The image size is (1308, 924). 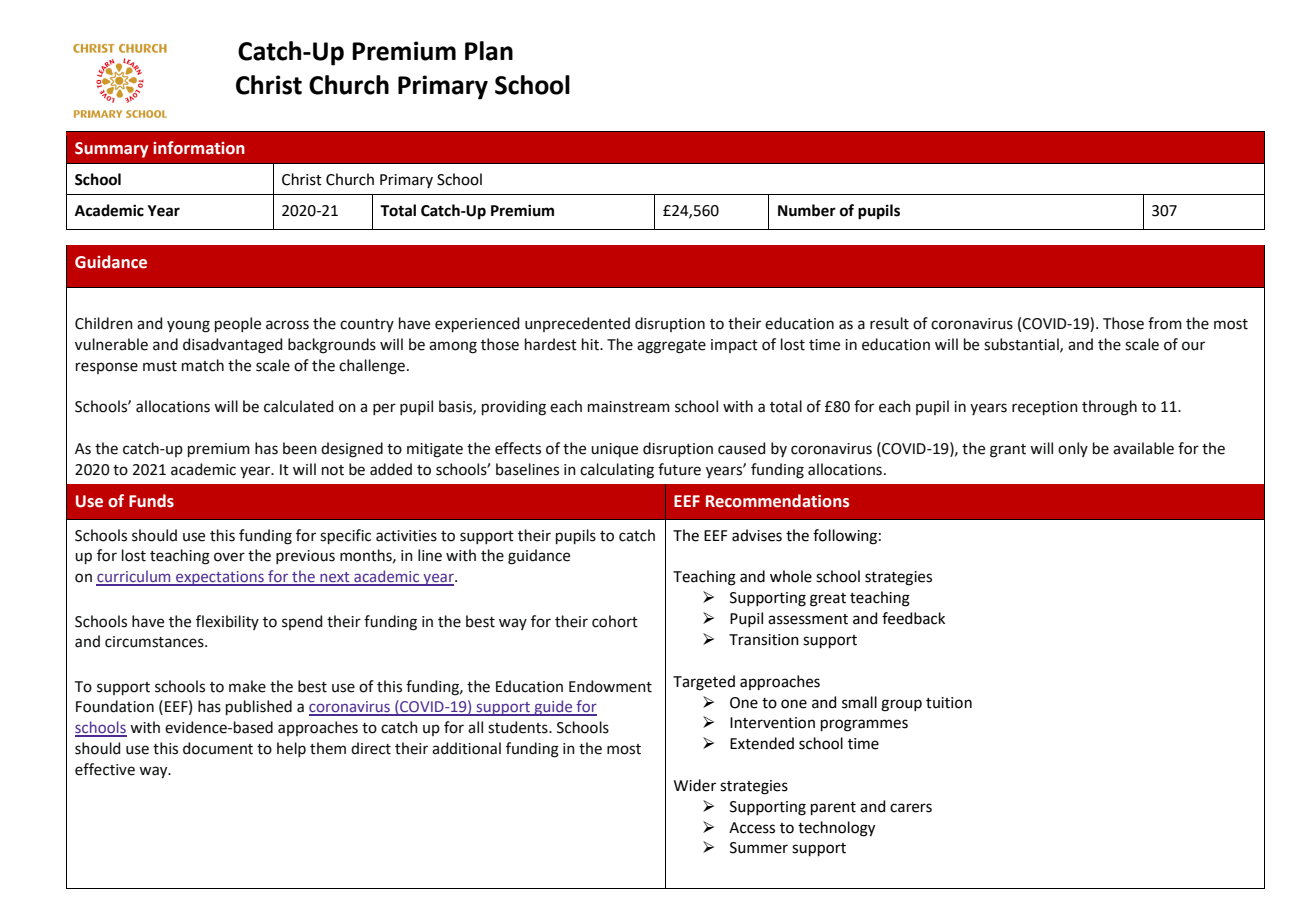 I want to click on carers, so click(x=911, y=808).
